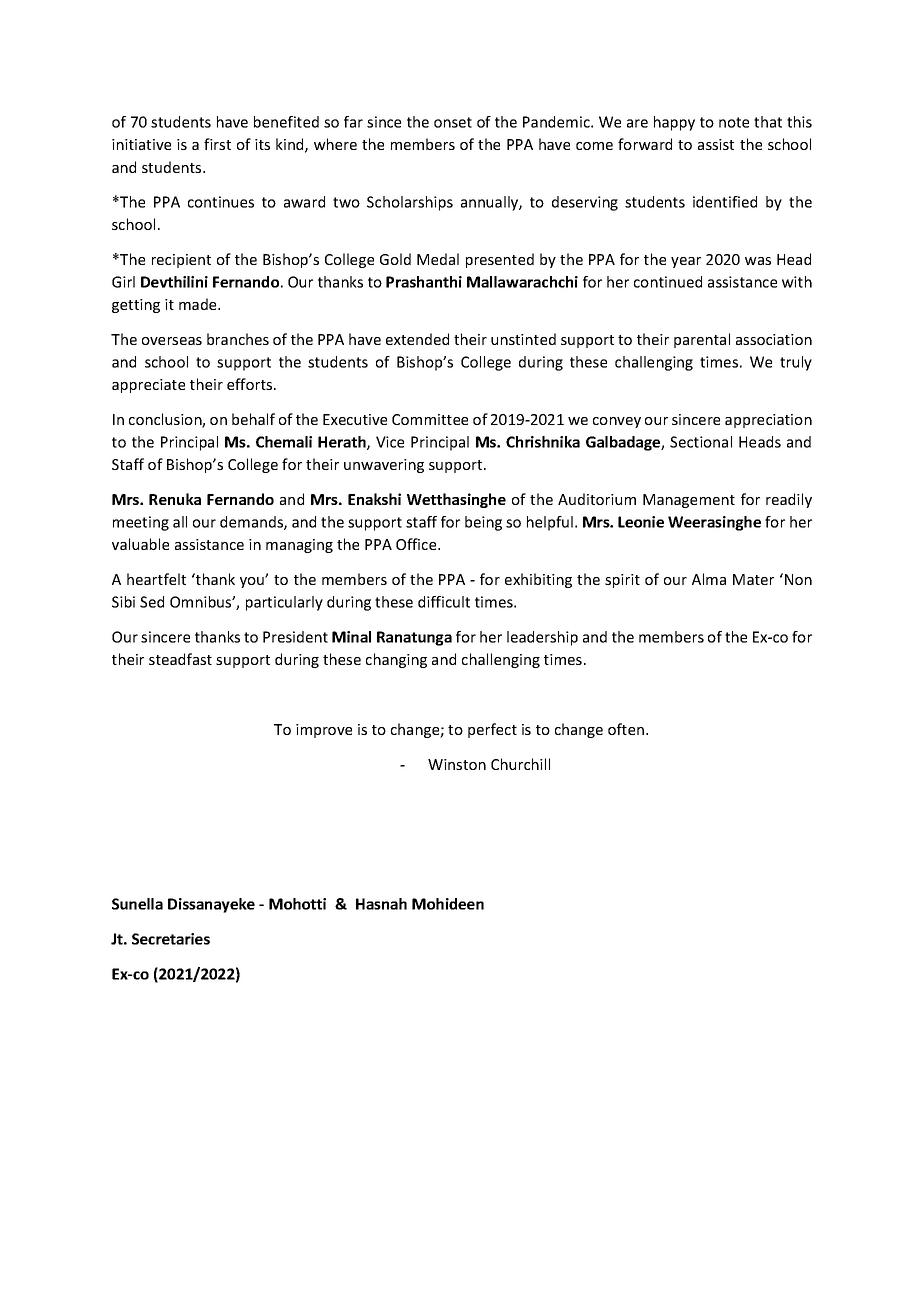  What do you see at coordinates (175, 499) in the screenshot?
I see `Renuka` at bounding box center [175, 499].
